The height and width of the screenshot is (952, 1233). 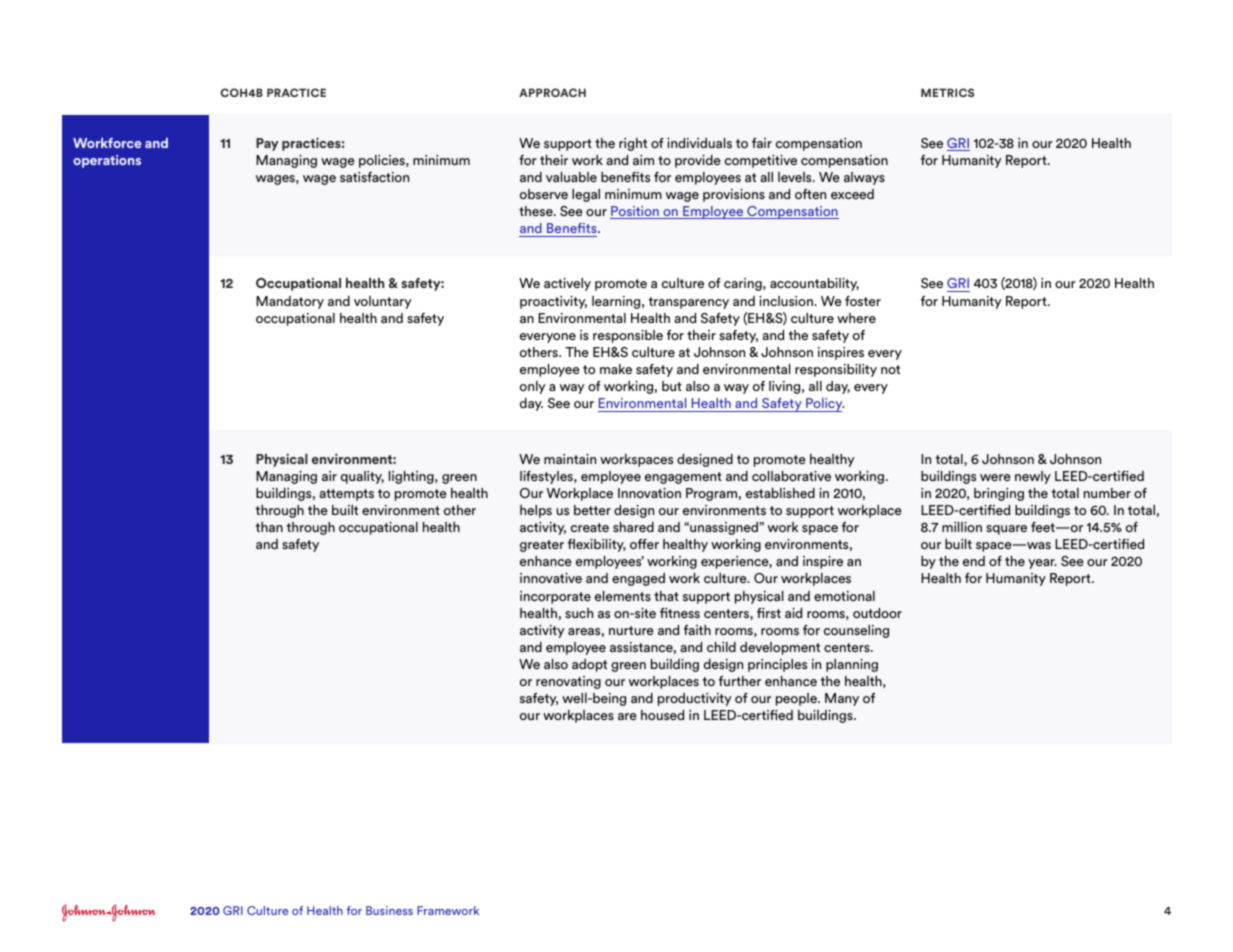 What do you see at coordinates (290, 302) in the screenshot?
I see `Mandatory` at bounding box center [290, 302].
